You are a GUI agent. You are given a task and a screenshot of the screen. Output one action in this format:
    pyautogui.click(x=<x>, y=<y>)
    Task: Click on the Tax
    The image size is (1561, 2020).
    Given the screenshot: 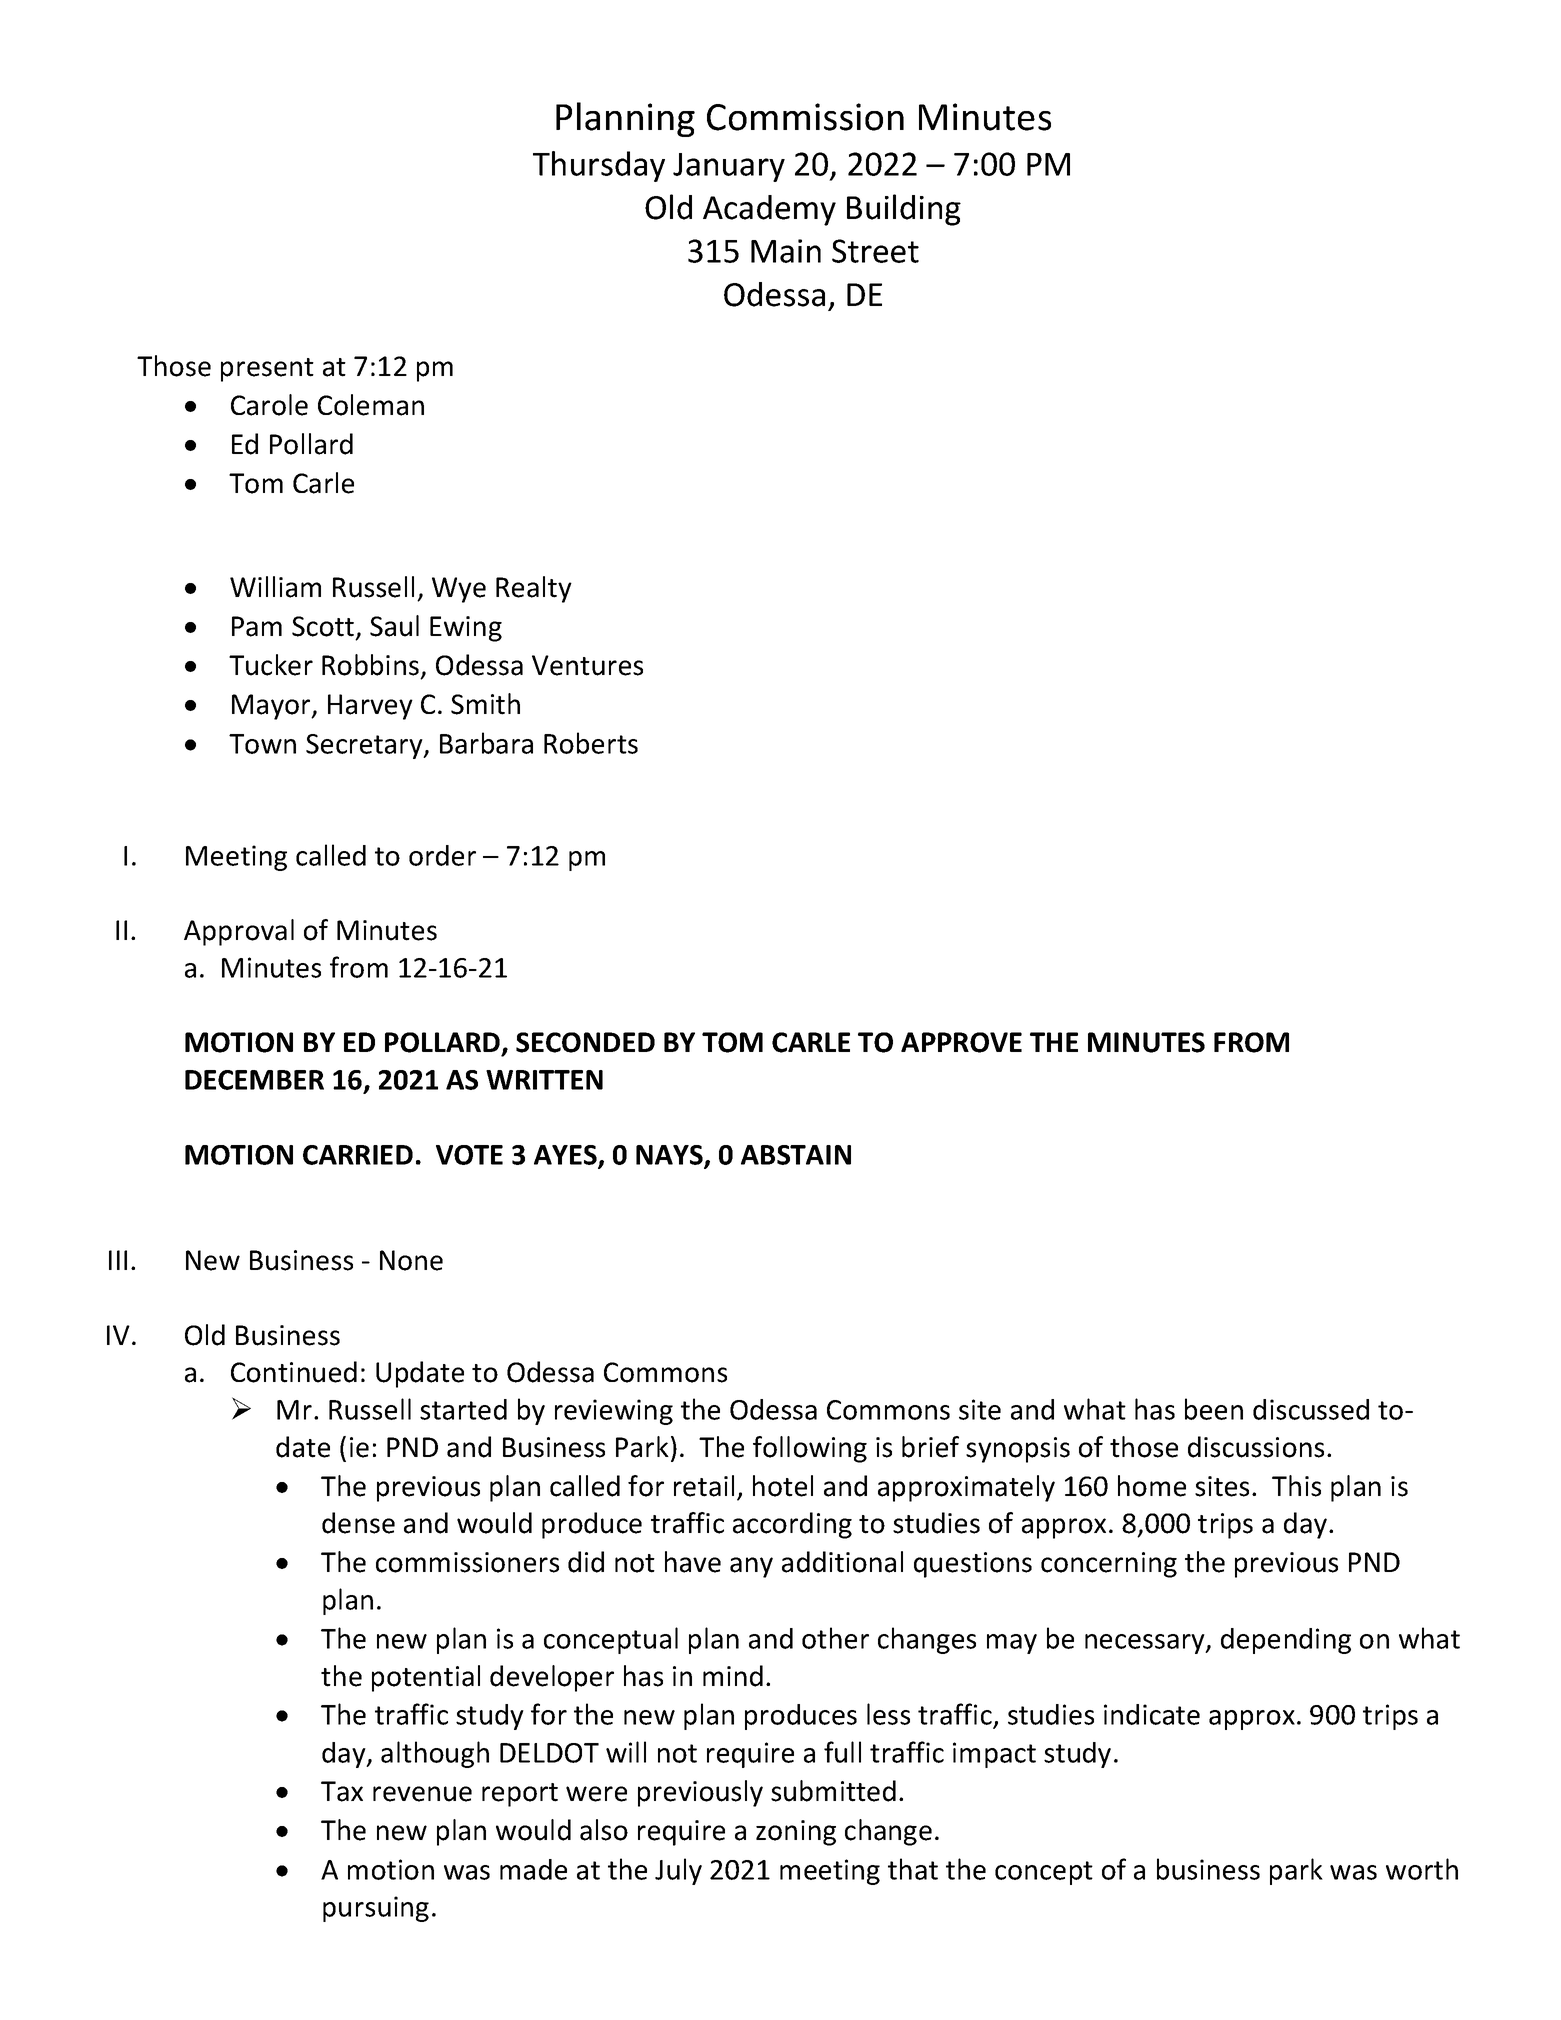 What is the action you would take?
    pyautogui.click(x=342, y=1791)
